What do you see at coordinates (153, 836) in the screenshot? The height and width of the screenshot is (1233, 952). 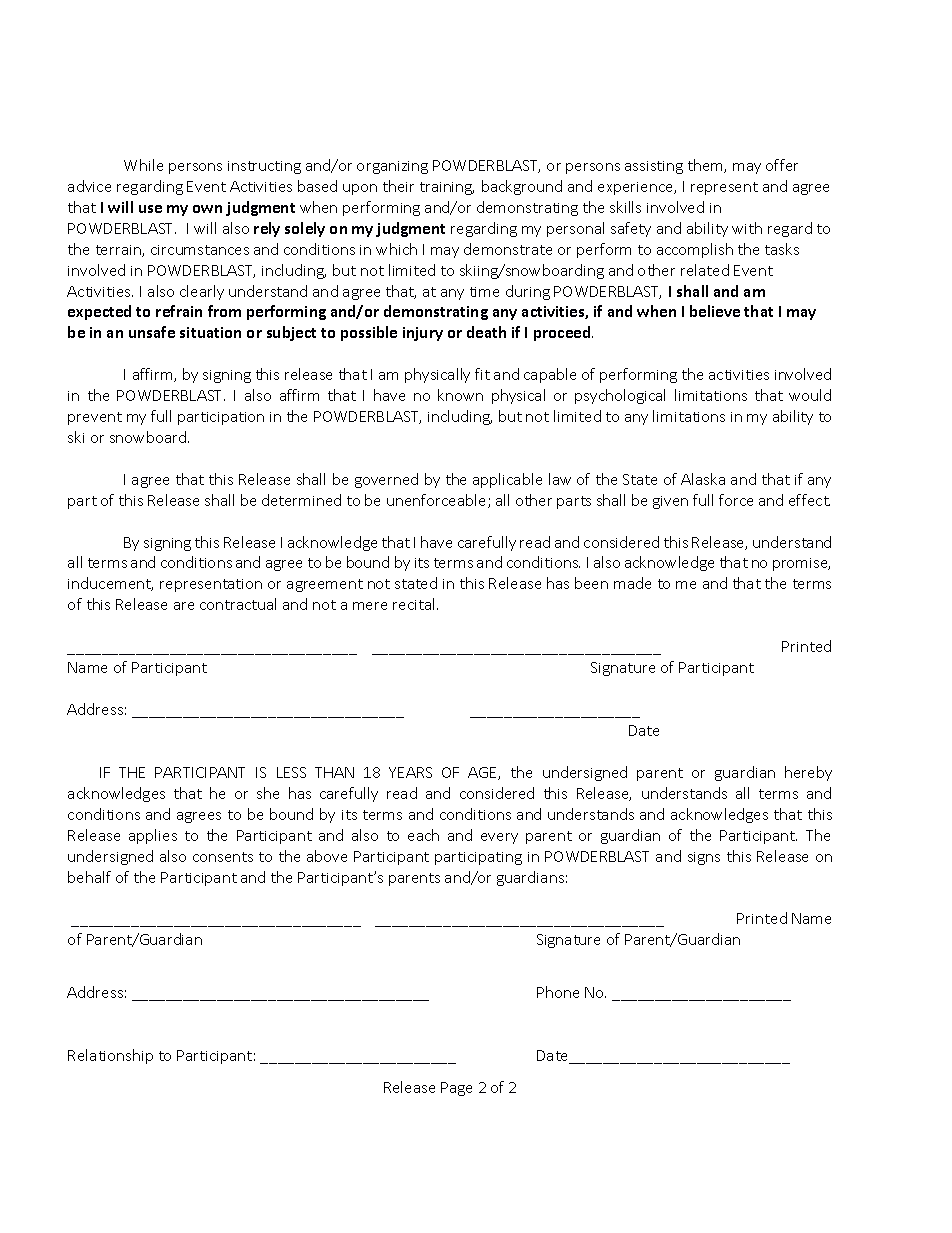 I see `applies` at bounding box center [153, 836].
